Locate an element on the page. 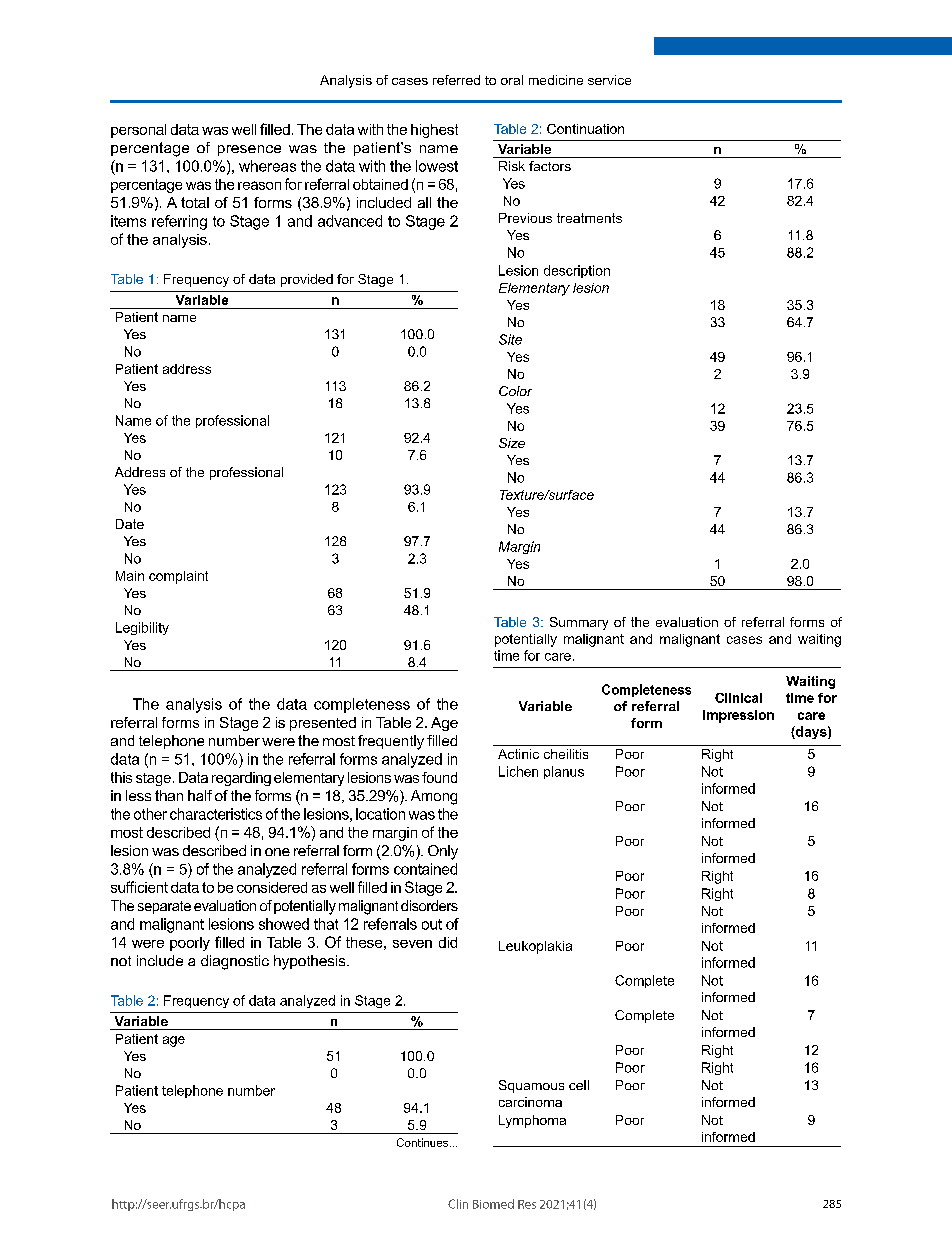  cell is located at coordinates (579, 1085).
